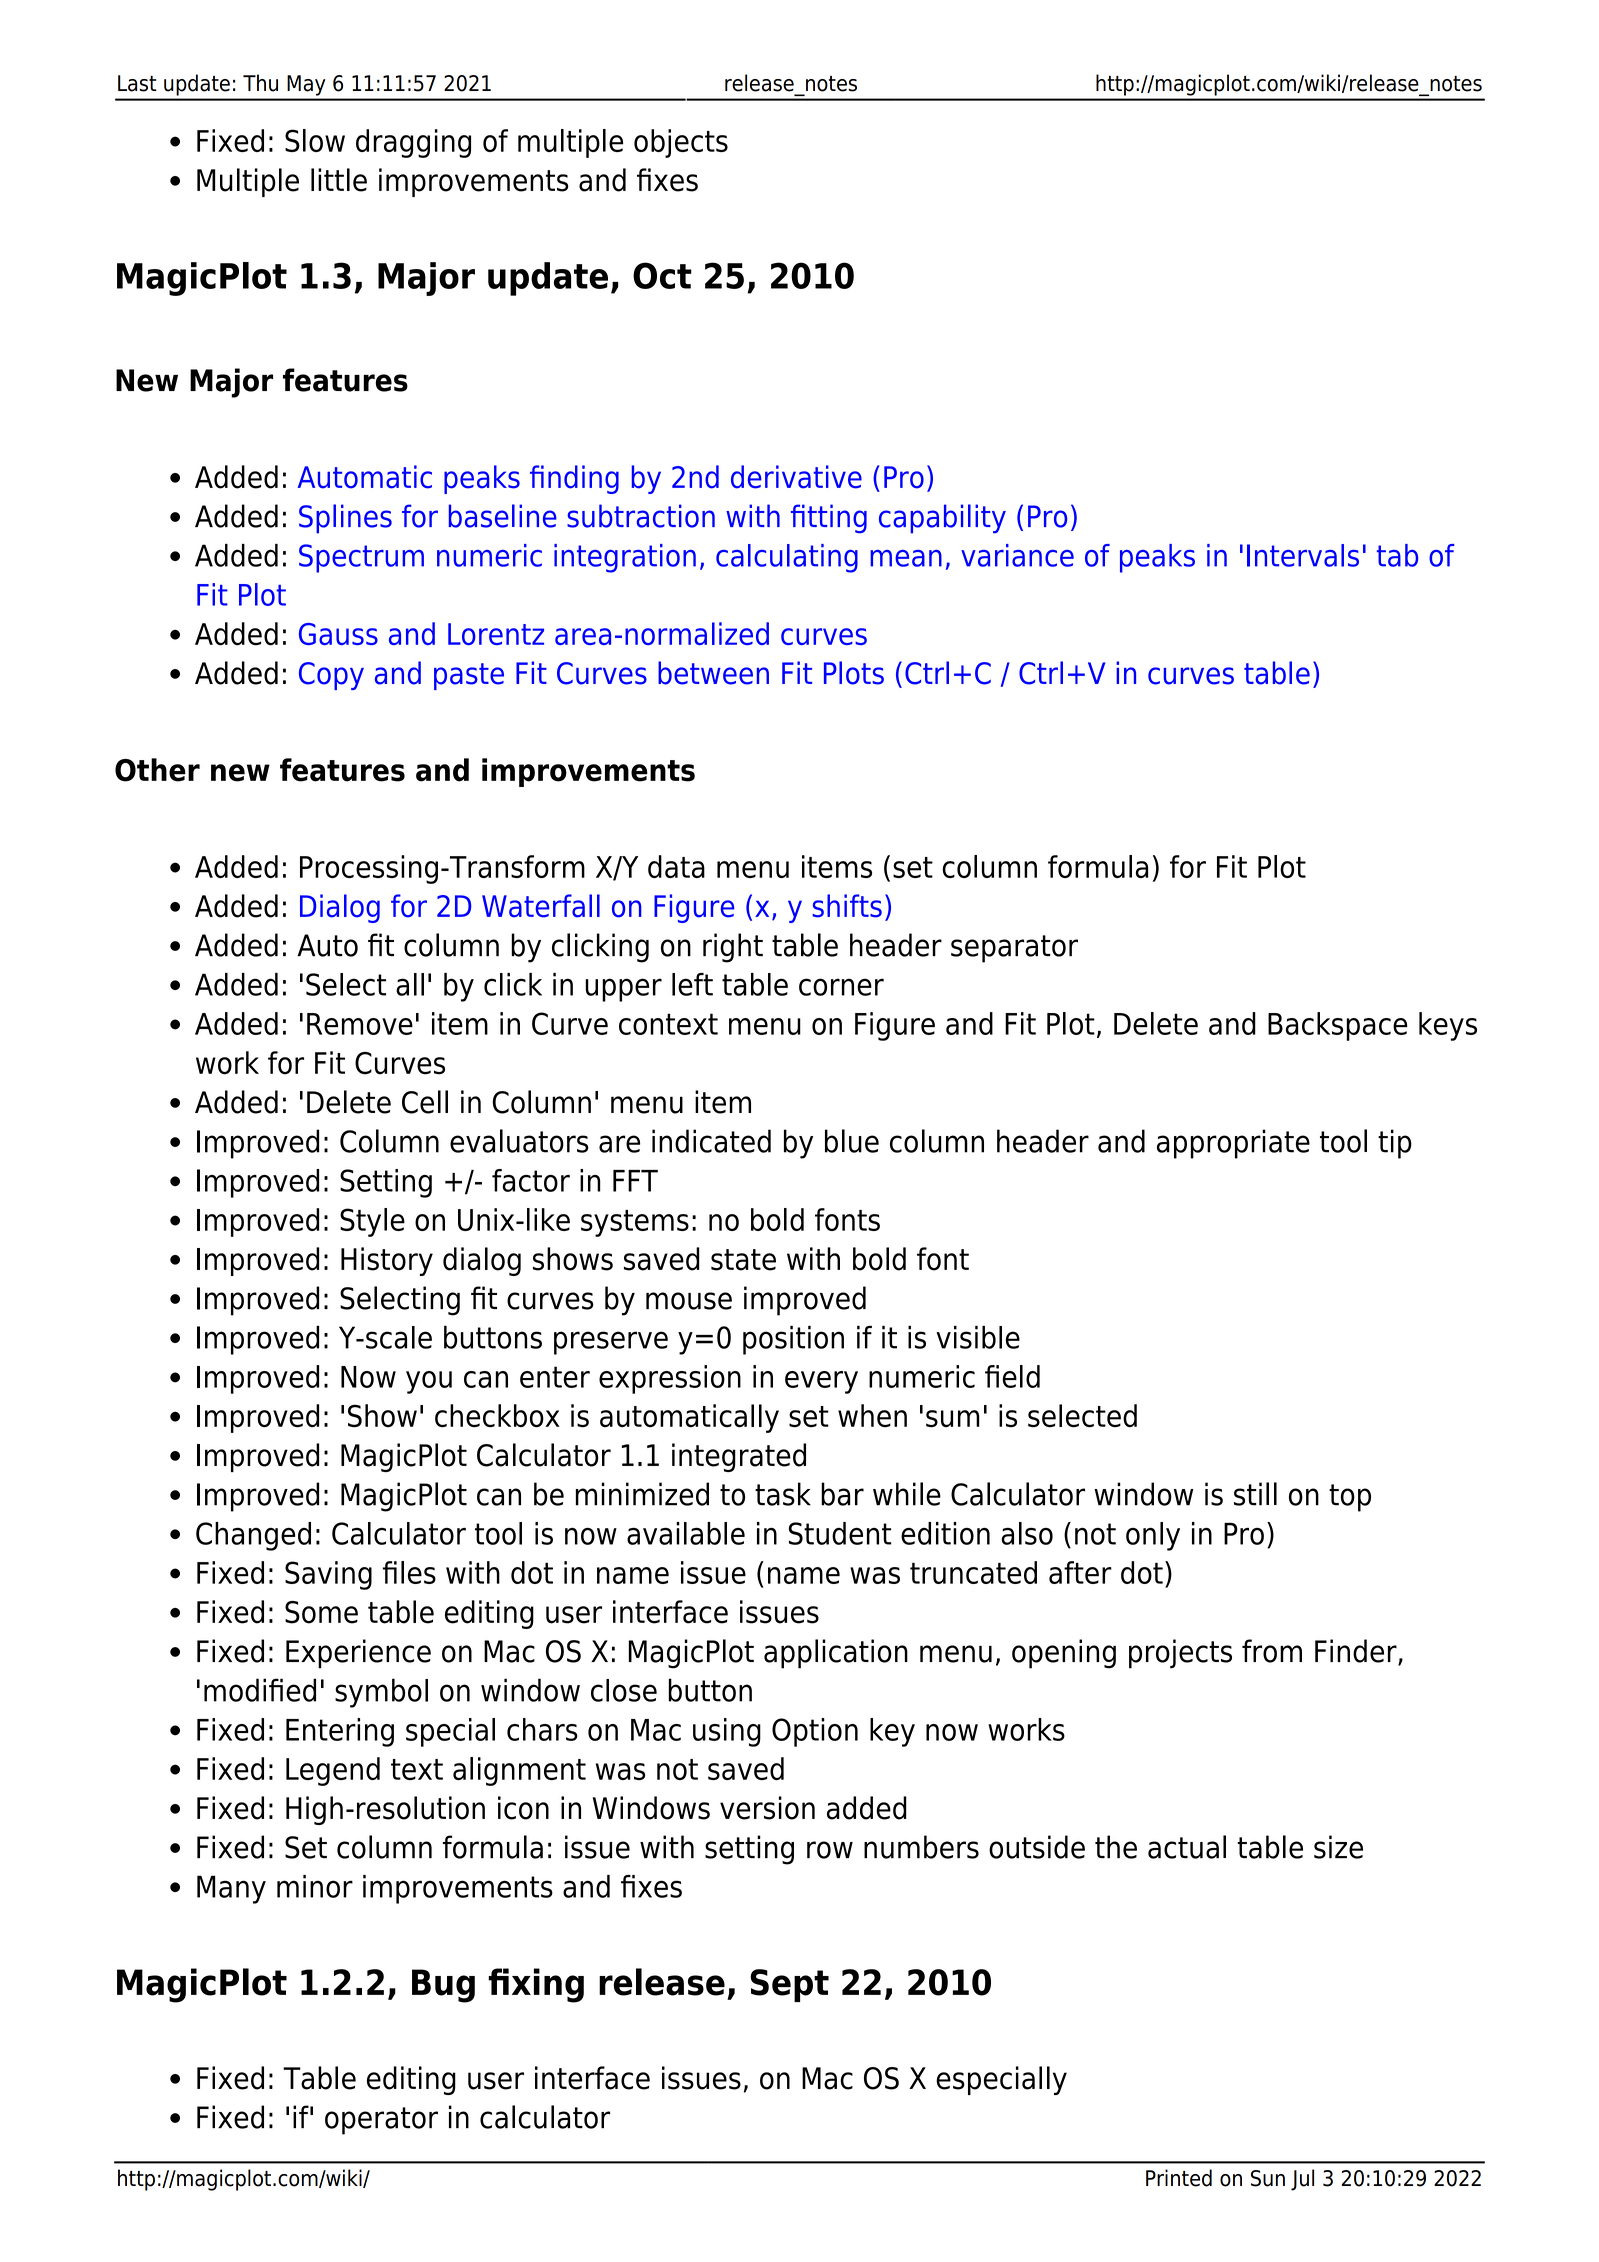 The width and height of the screenshot is (1599, 2262). Describe the element at coordinates (681, 143) in the screenshot. I see `objects` at that location.
